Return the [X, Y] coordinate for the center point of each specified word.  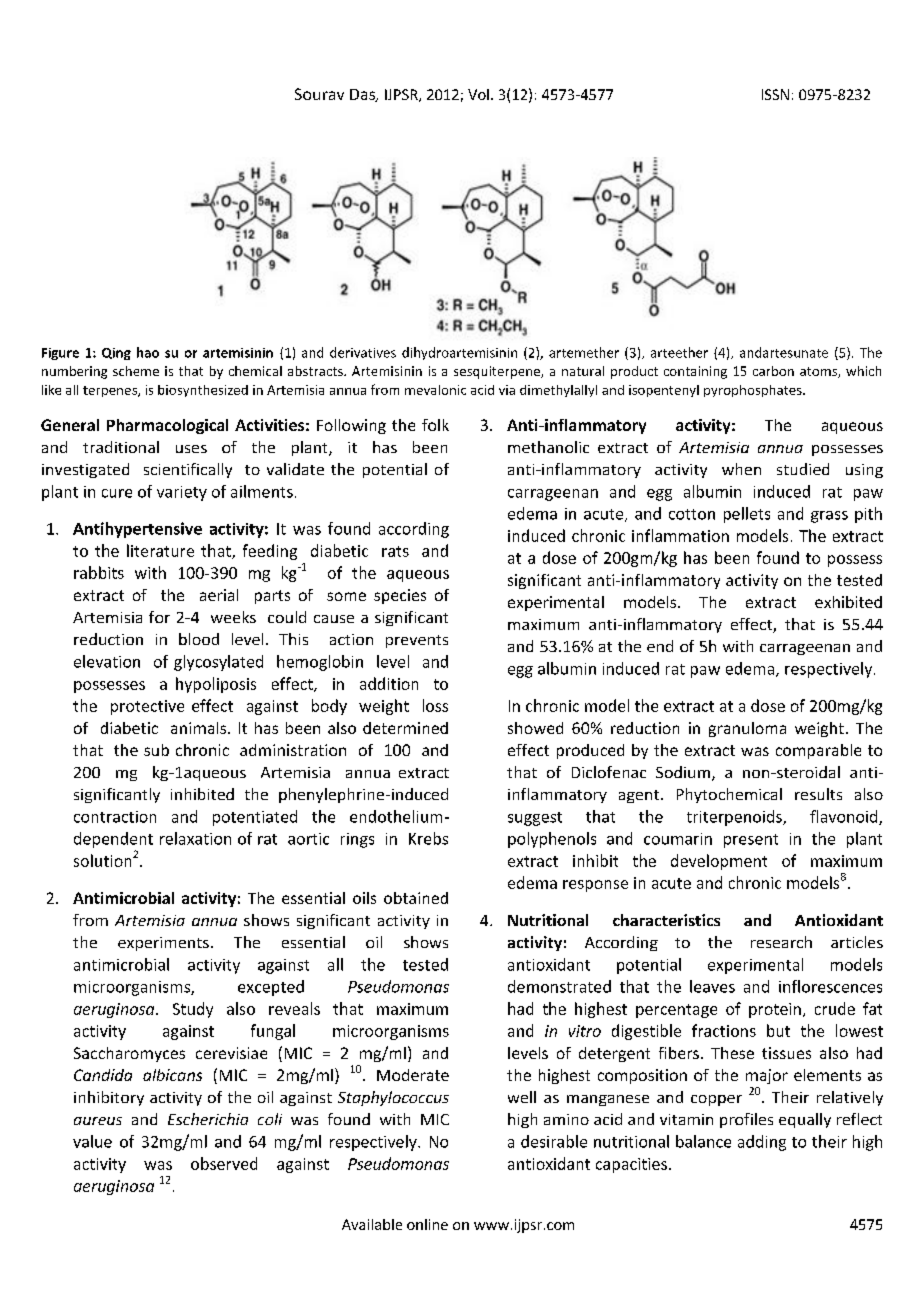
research [781, 942]
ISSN [775, 94]
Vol [478, 94]
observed [224, 1163]
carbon [773, 371]
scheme [136, 371]
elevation [107, 661]
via [507, 390]
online [427, 1224]
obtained [416, 898]
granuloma [747, 729]
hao [148, 352]
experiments [163, 944]
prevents [417, 641]
